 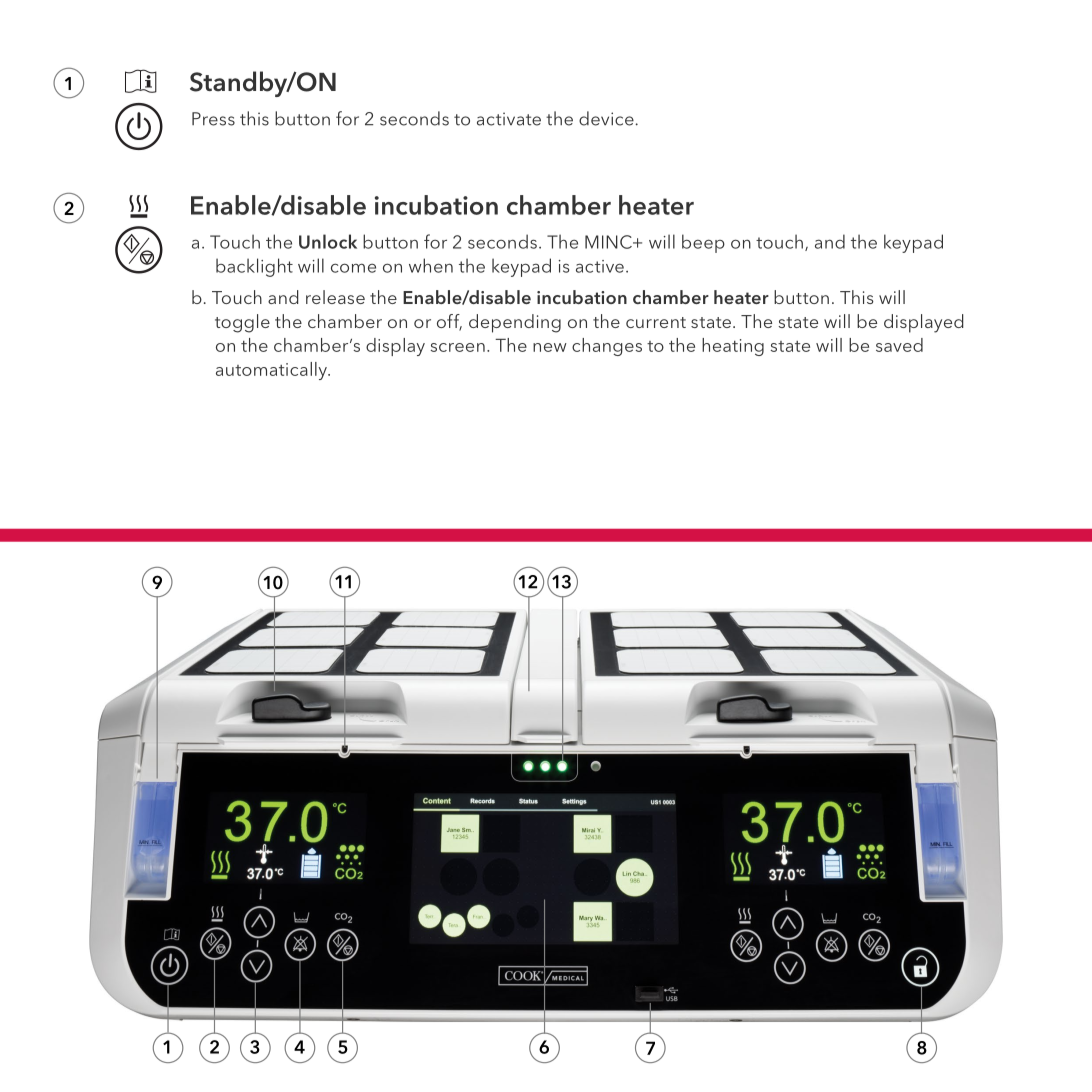 I want to click on Press, so click(x=213, y=119).
